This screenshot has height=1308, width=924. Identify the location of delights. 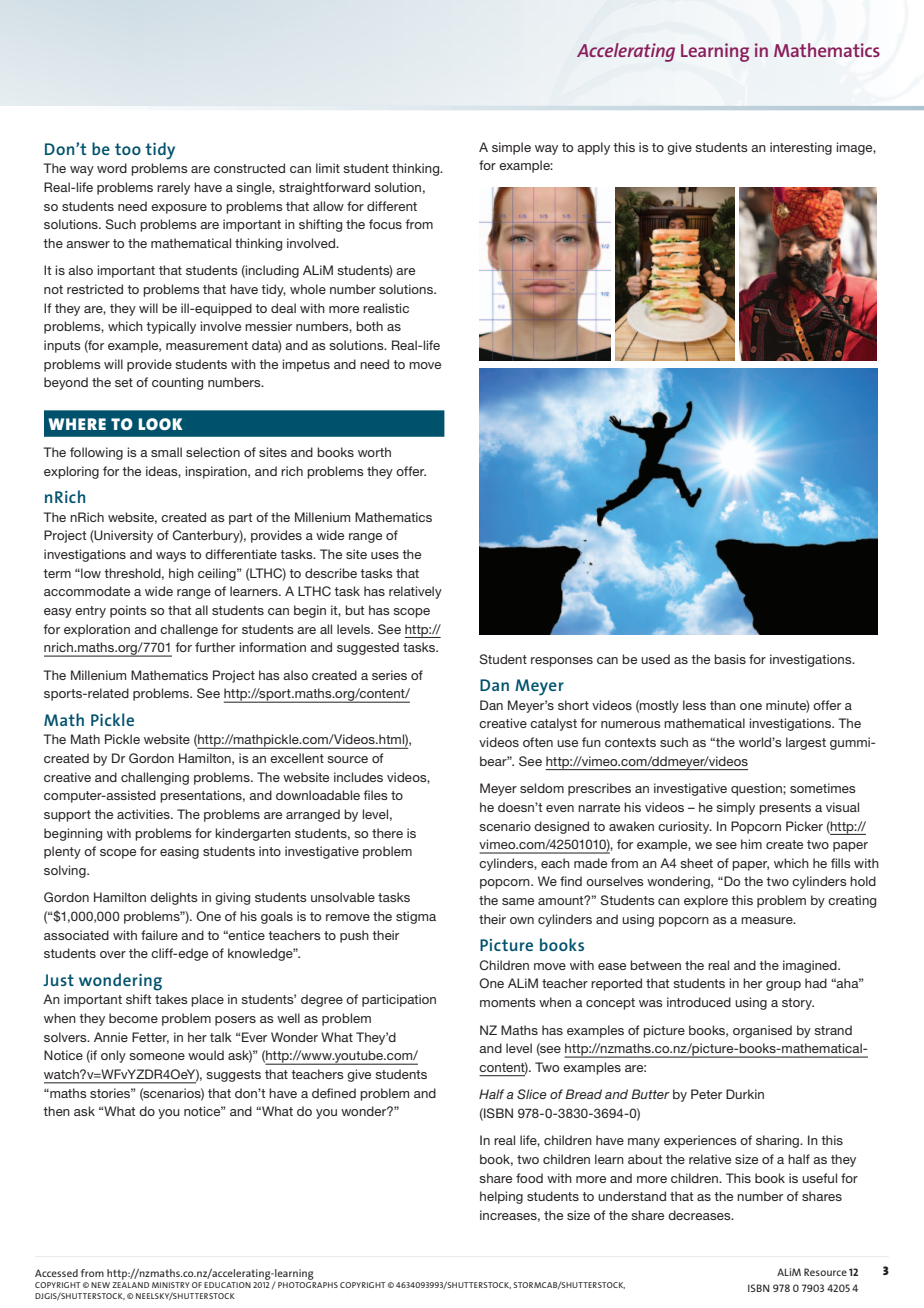
(174, 898).
